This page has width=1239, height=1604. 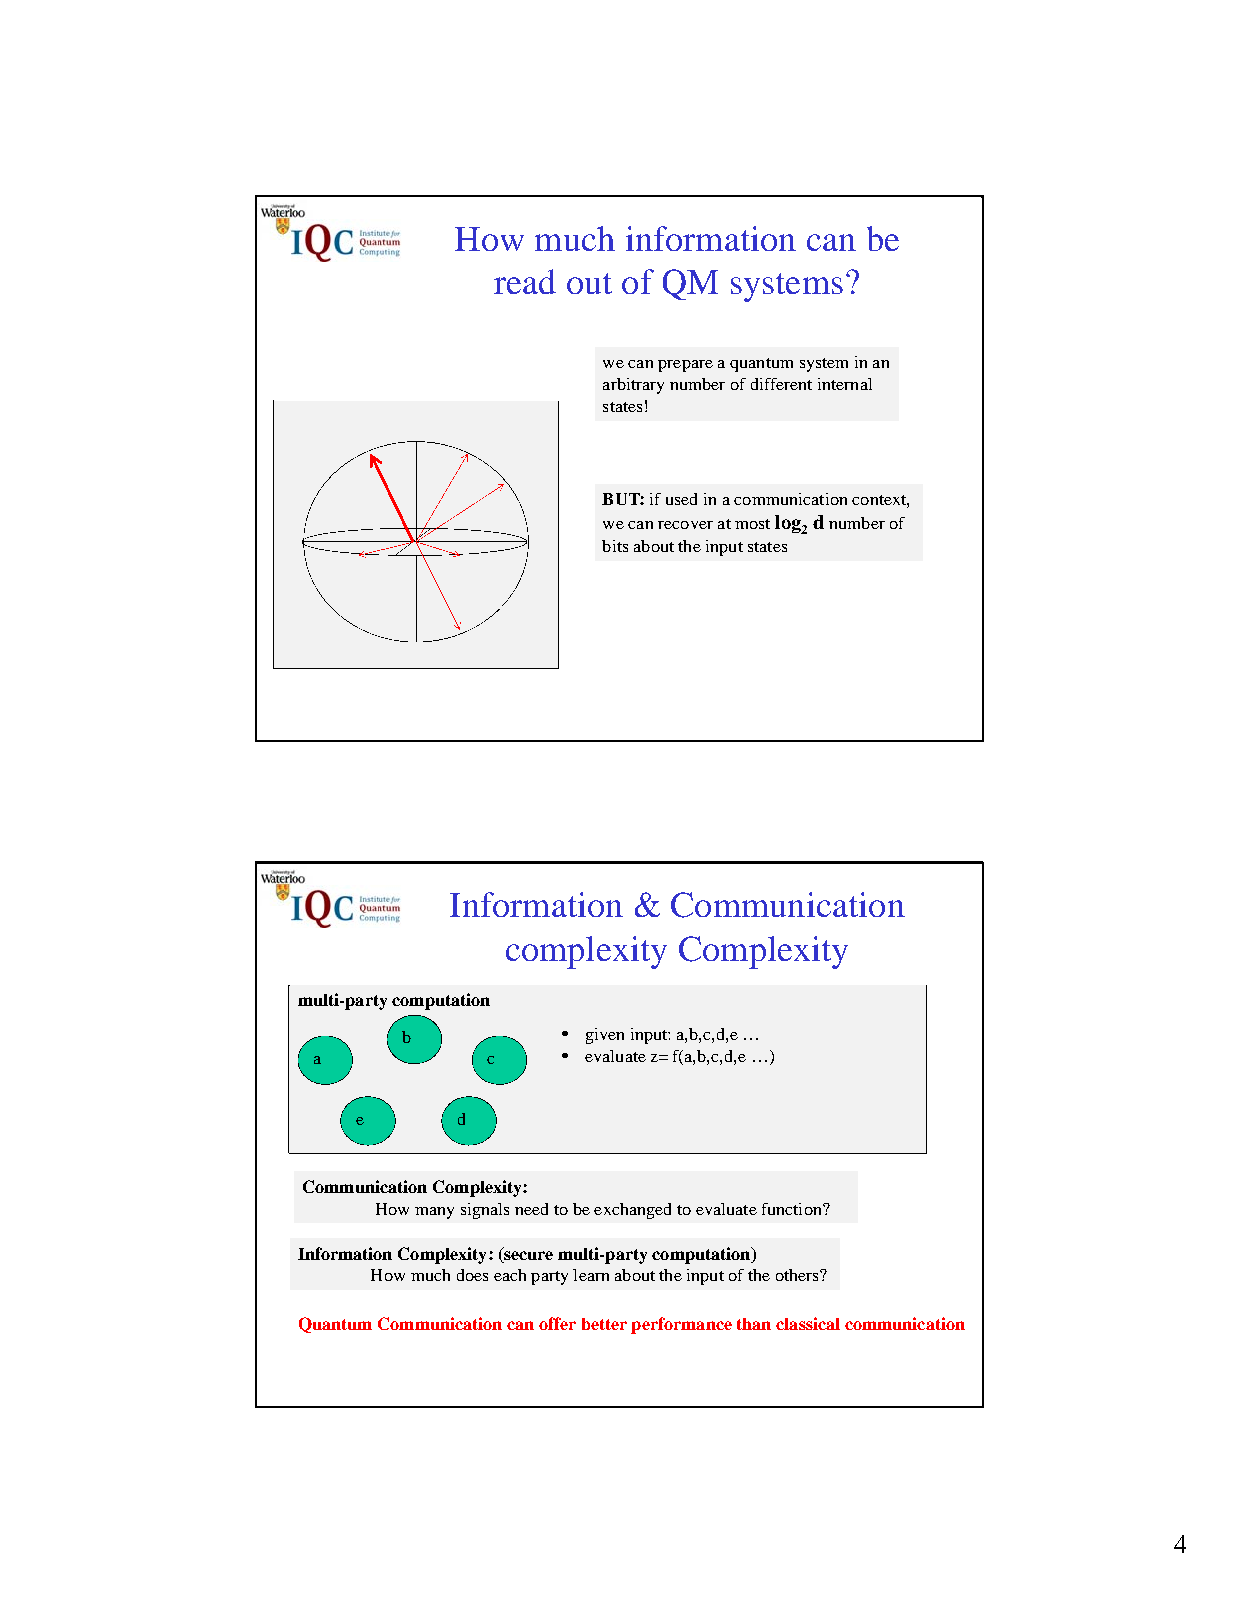 I want to click on better, so click(x=604, y=1324).
